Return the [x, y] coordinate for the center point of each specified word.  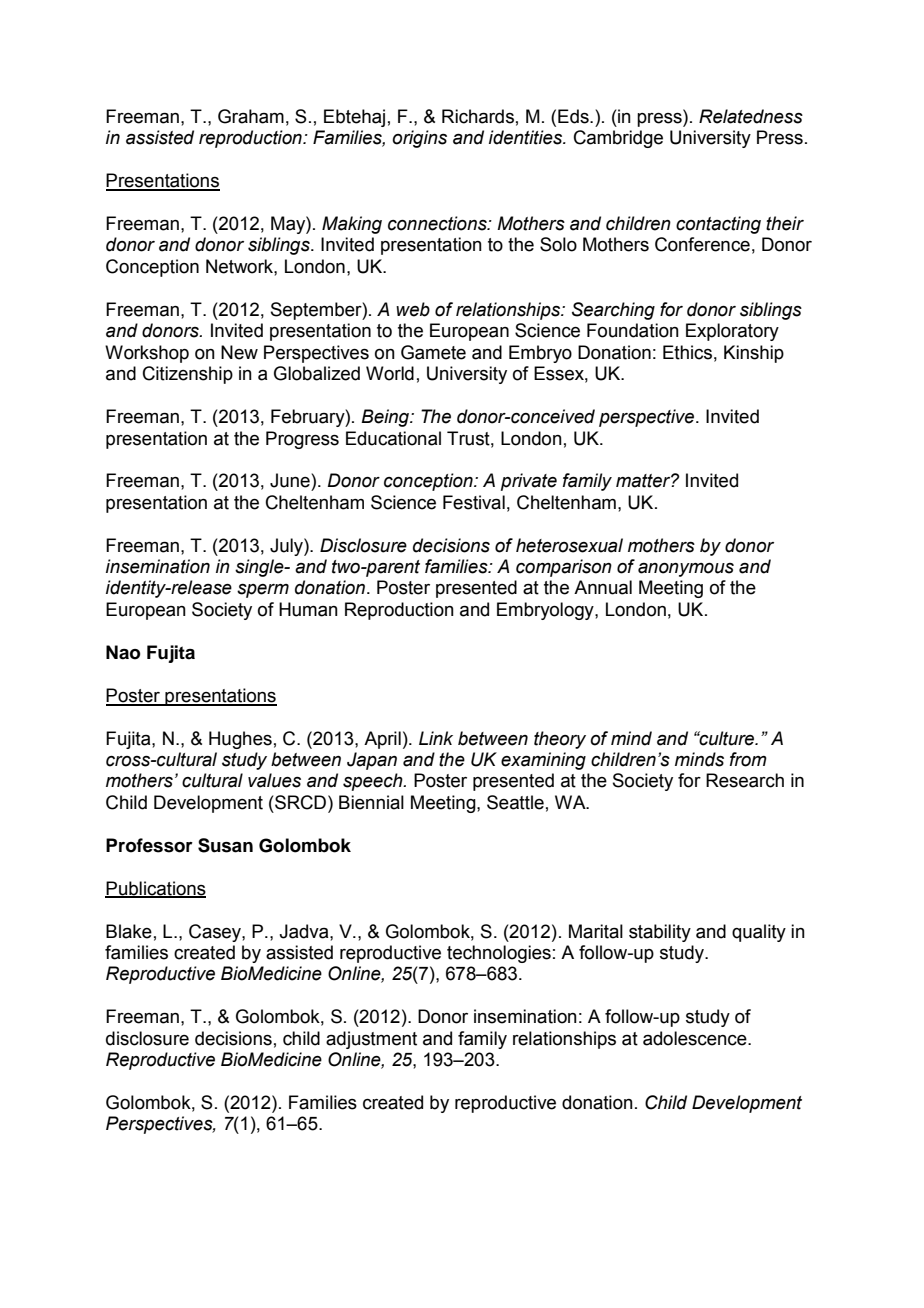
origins [419, 139]
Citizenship [188, 375]
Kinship [754, 354]
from [748, 759]
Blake [129, 931]
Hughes [240, 740]
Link [436, 738]
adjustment [371, 1040]
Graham [251, 116]
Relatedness [751, 116]
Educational [393, 438]
